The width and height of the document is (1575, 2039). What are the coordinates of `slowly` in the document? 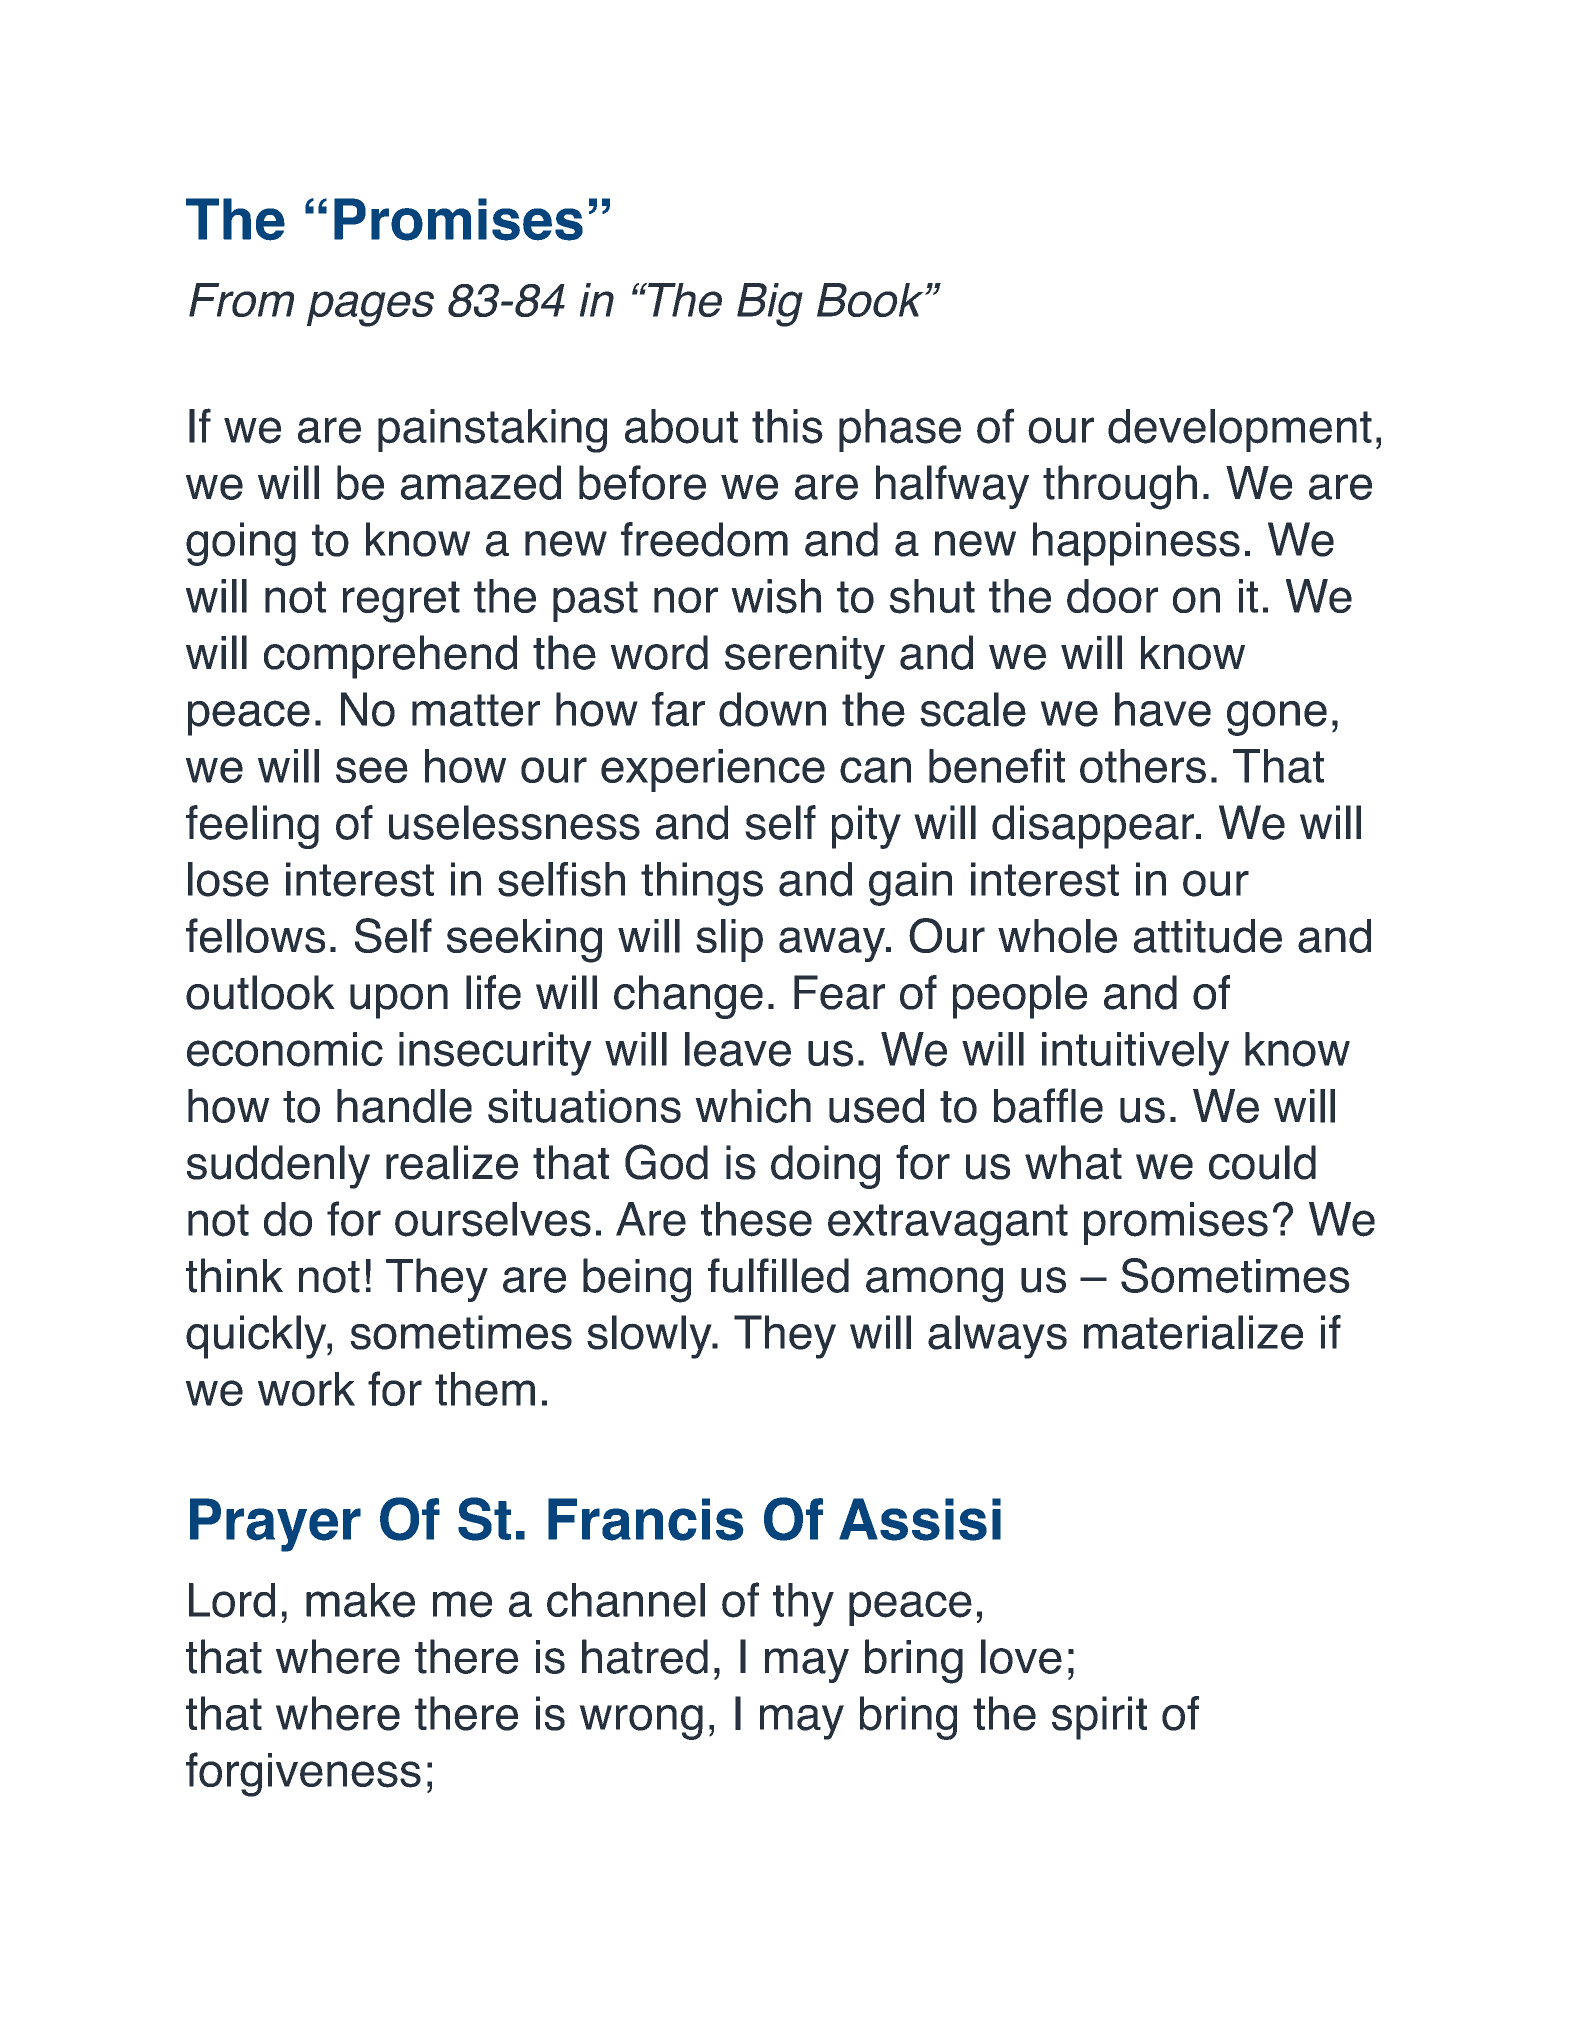 It's located at (650, 1337).
